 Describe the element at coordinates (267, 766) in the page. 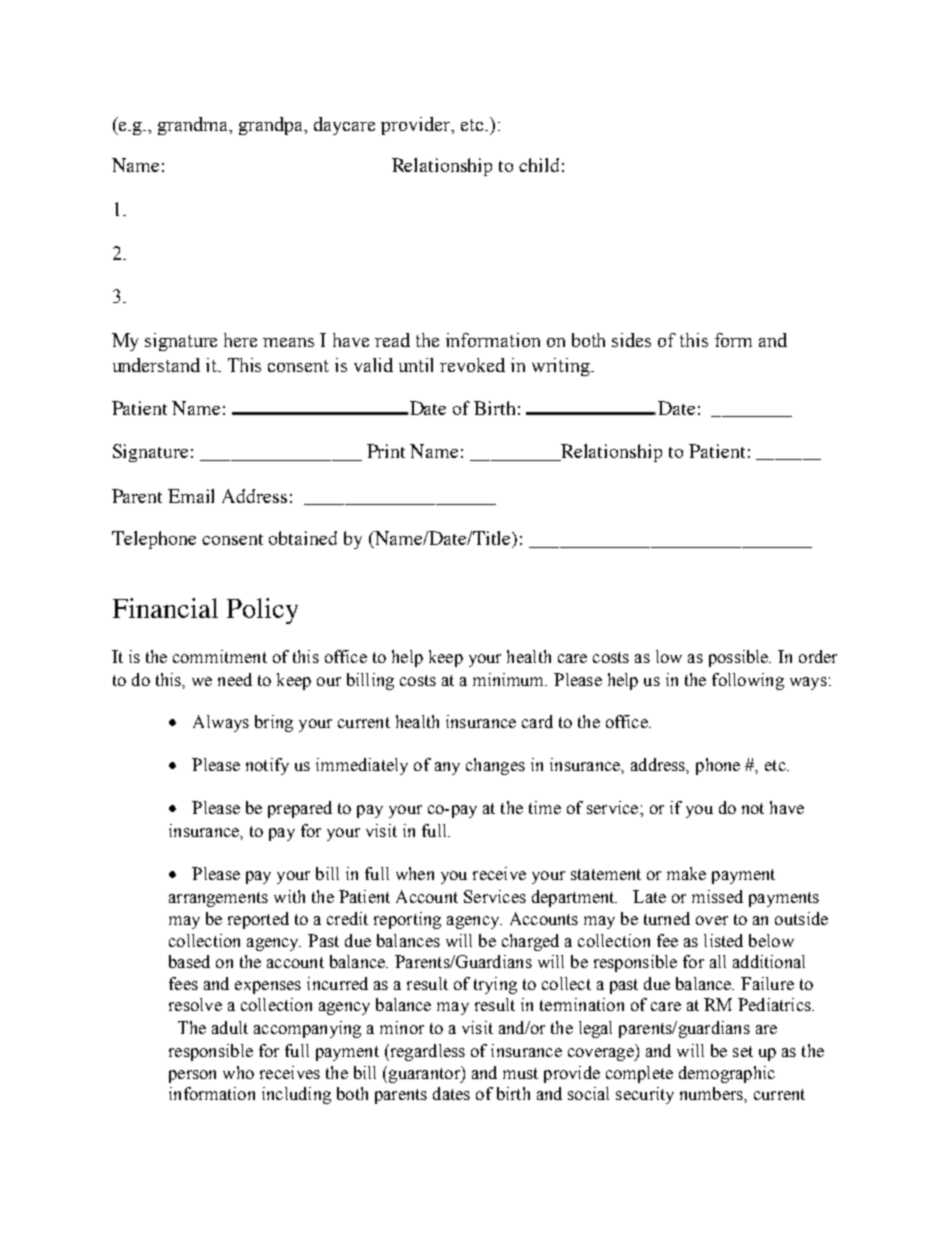

I see `notify` at that location.
